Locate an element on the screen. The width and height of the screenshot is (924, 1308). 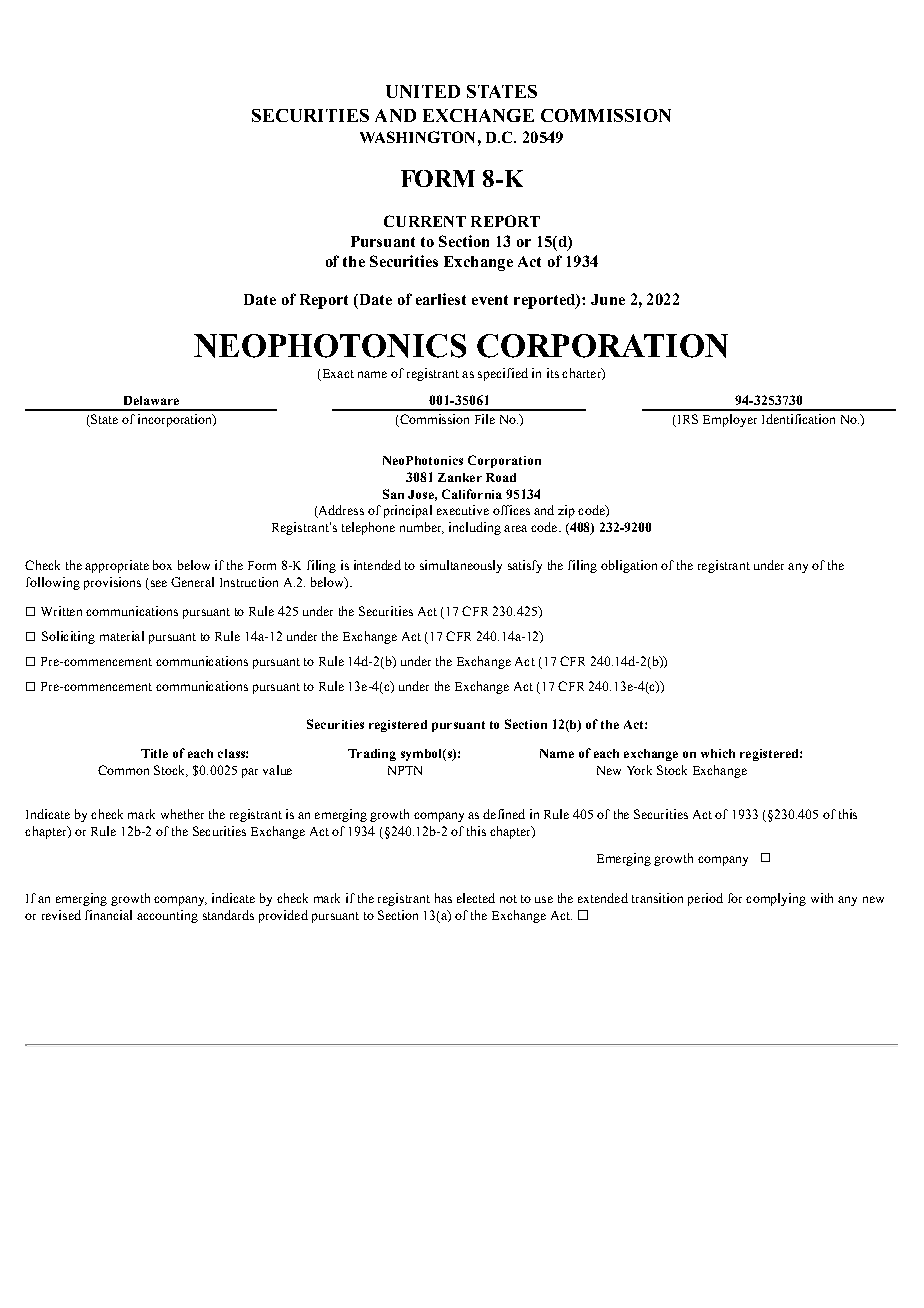
material is located at coordinates (122, 636).
